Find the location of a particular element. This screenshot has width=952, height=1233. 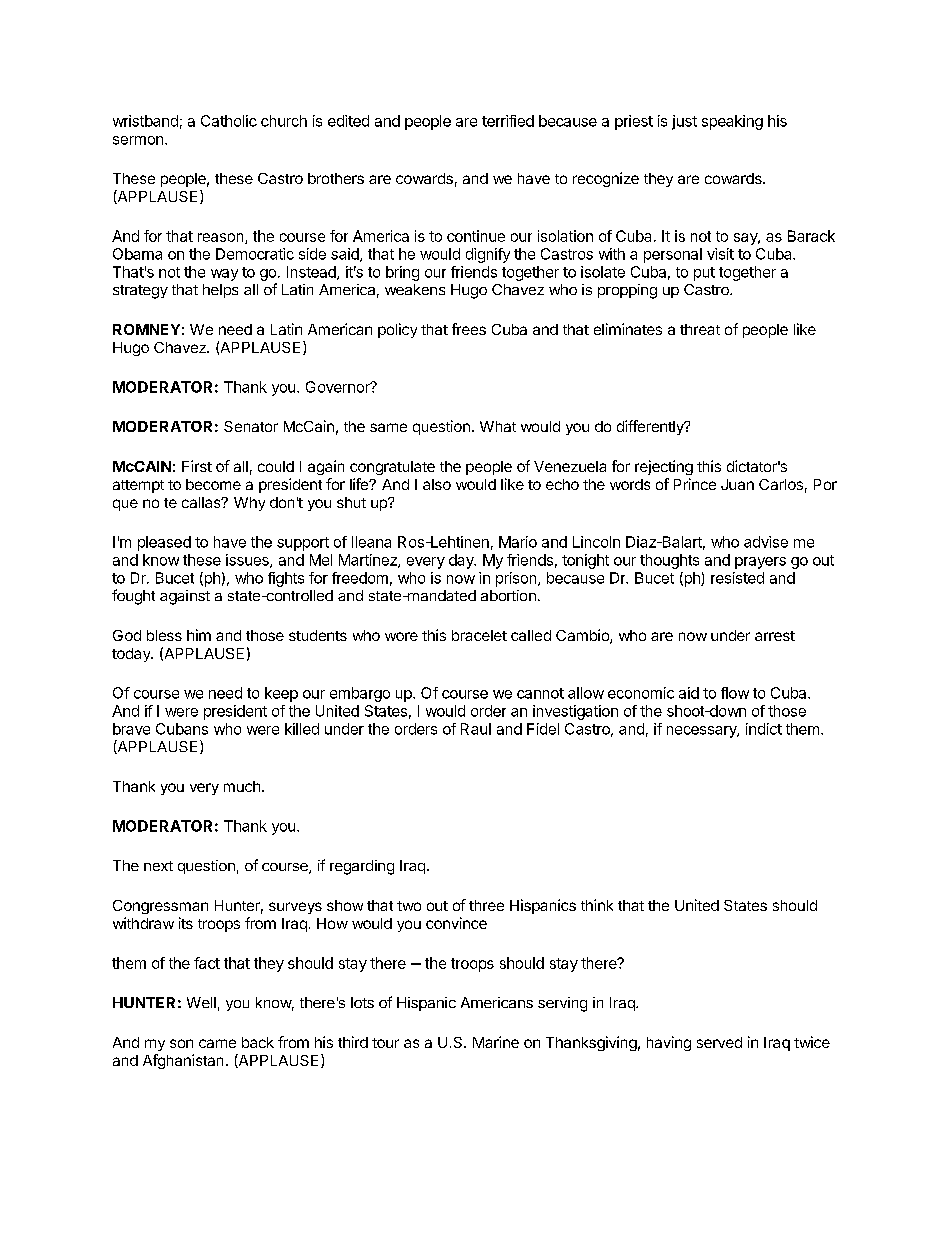

him is located at coordinates (199, 635).
